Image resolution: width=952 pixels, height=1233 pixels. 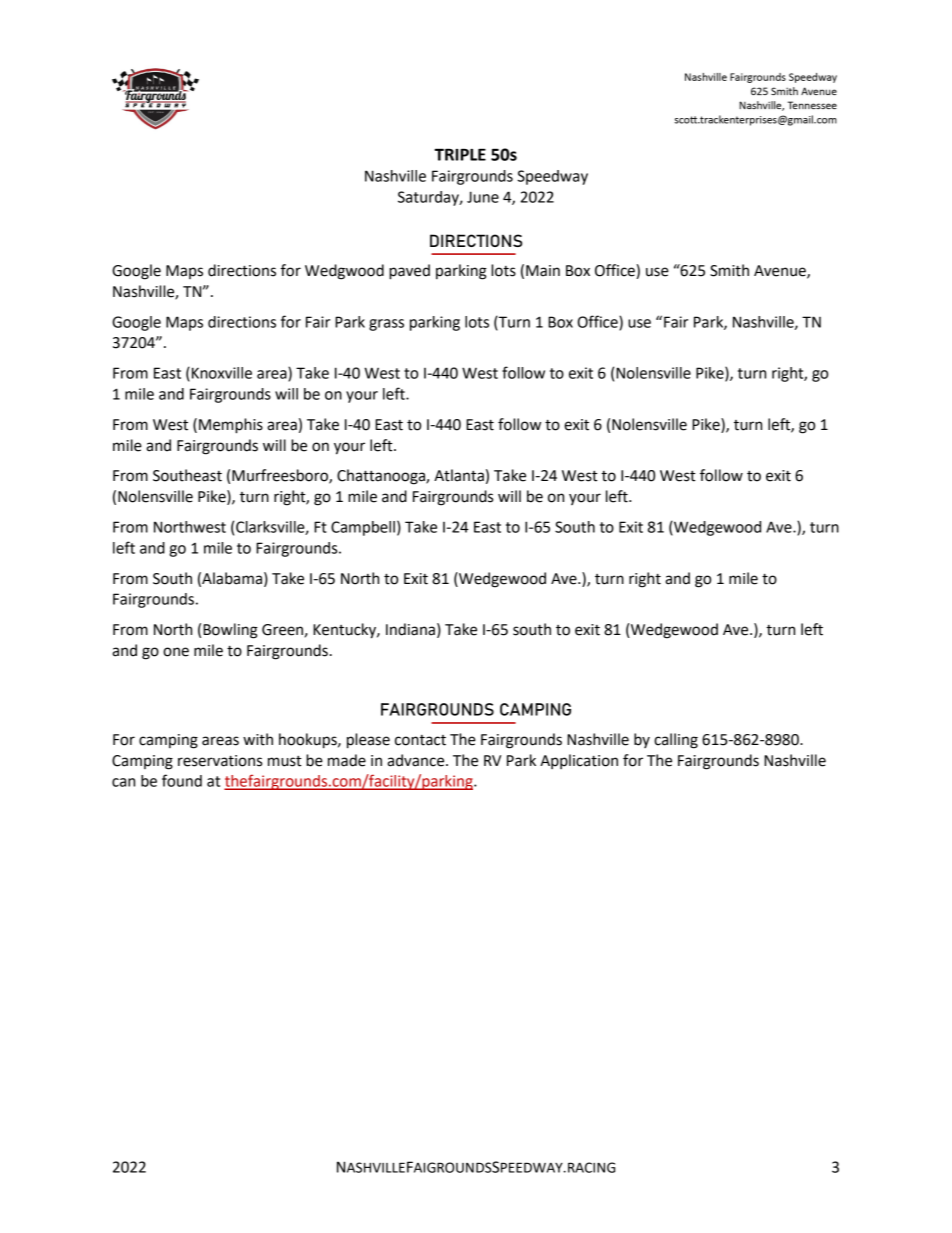 I want to click on Application, so click(x=579, y=761).
